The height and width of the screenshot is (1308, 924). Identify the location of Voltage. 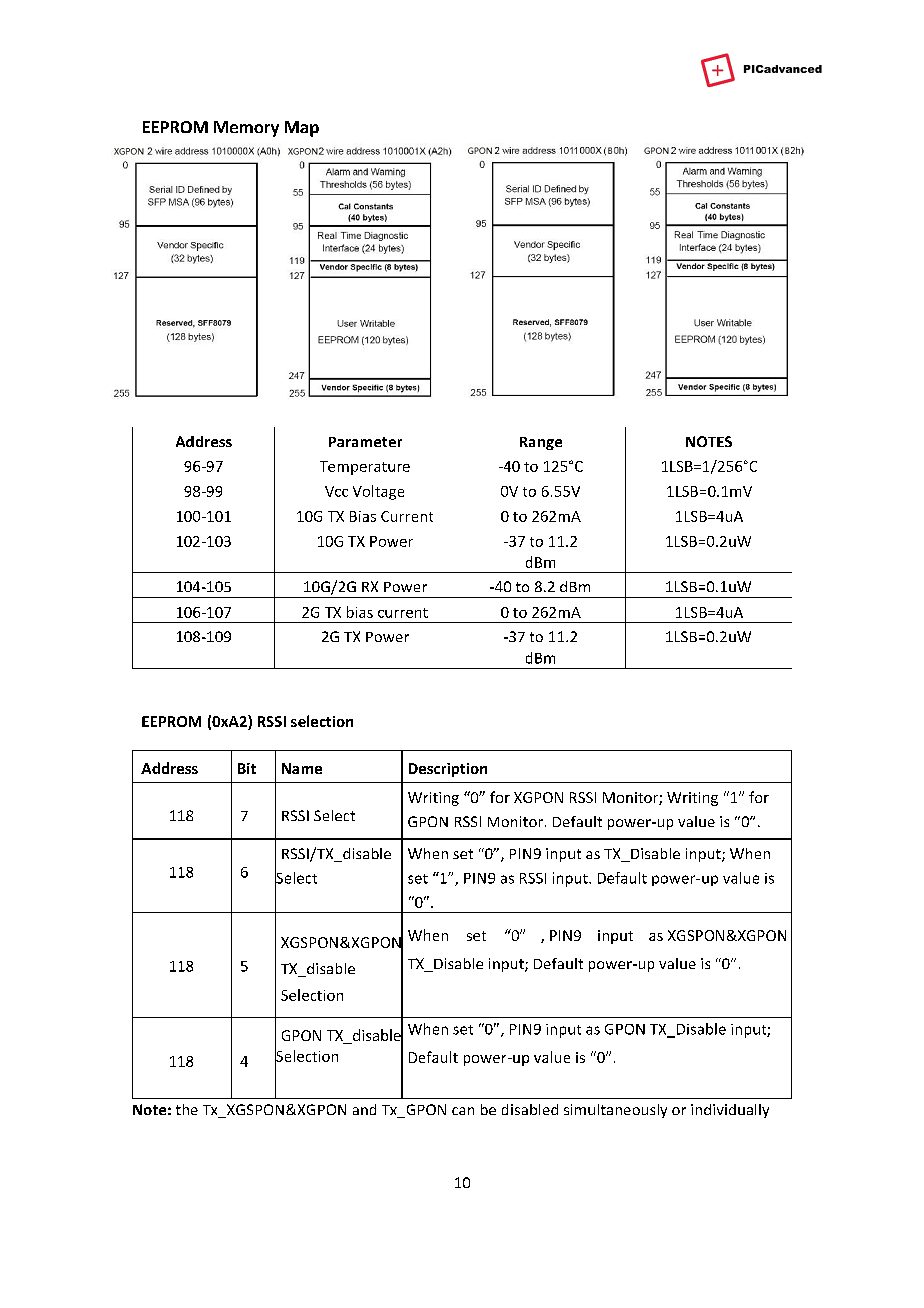
(378, 492).
